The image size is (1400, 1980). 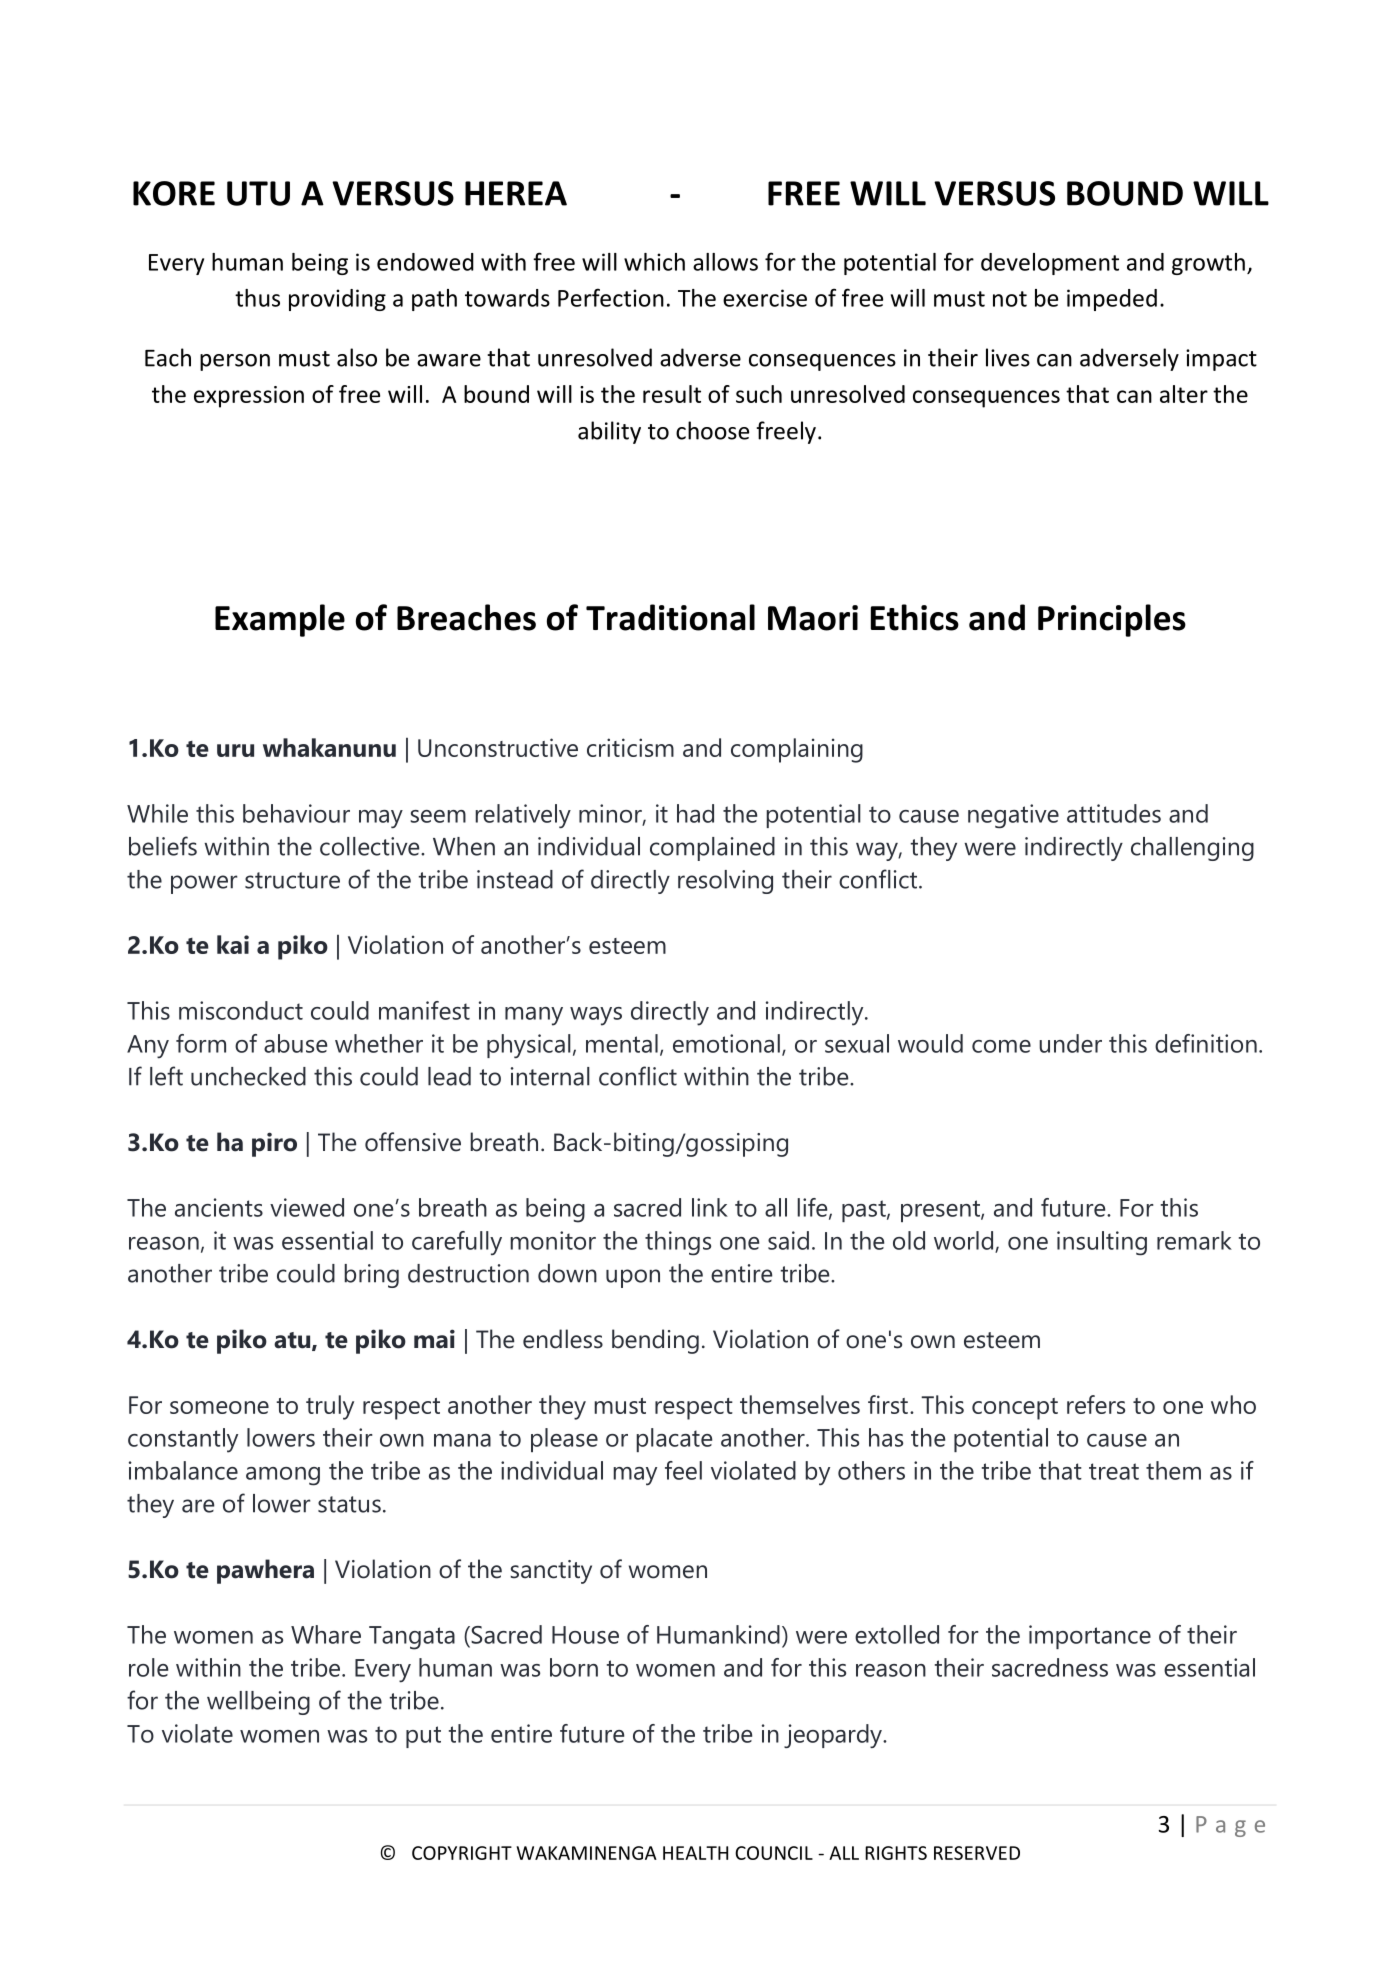 What do you see at coordinates (725, 262) in the screenshot?
I see `allows` at bounding box center [725, 262].
